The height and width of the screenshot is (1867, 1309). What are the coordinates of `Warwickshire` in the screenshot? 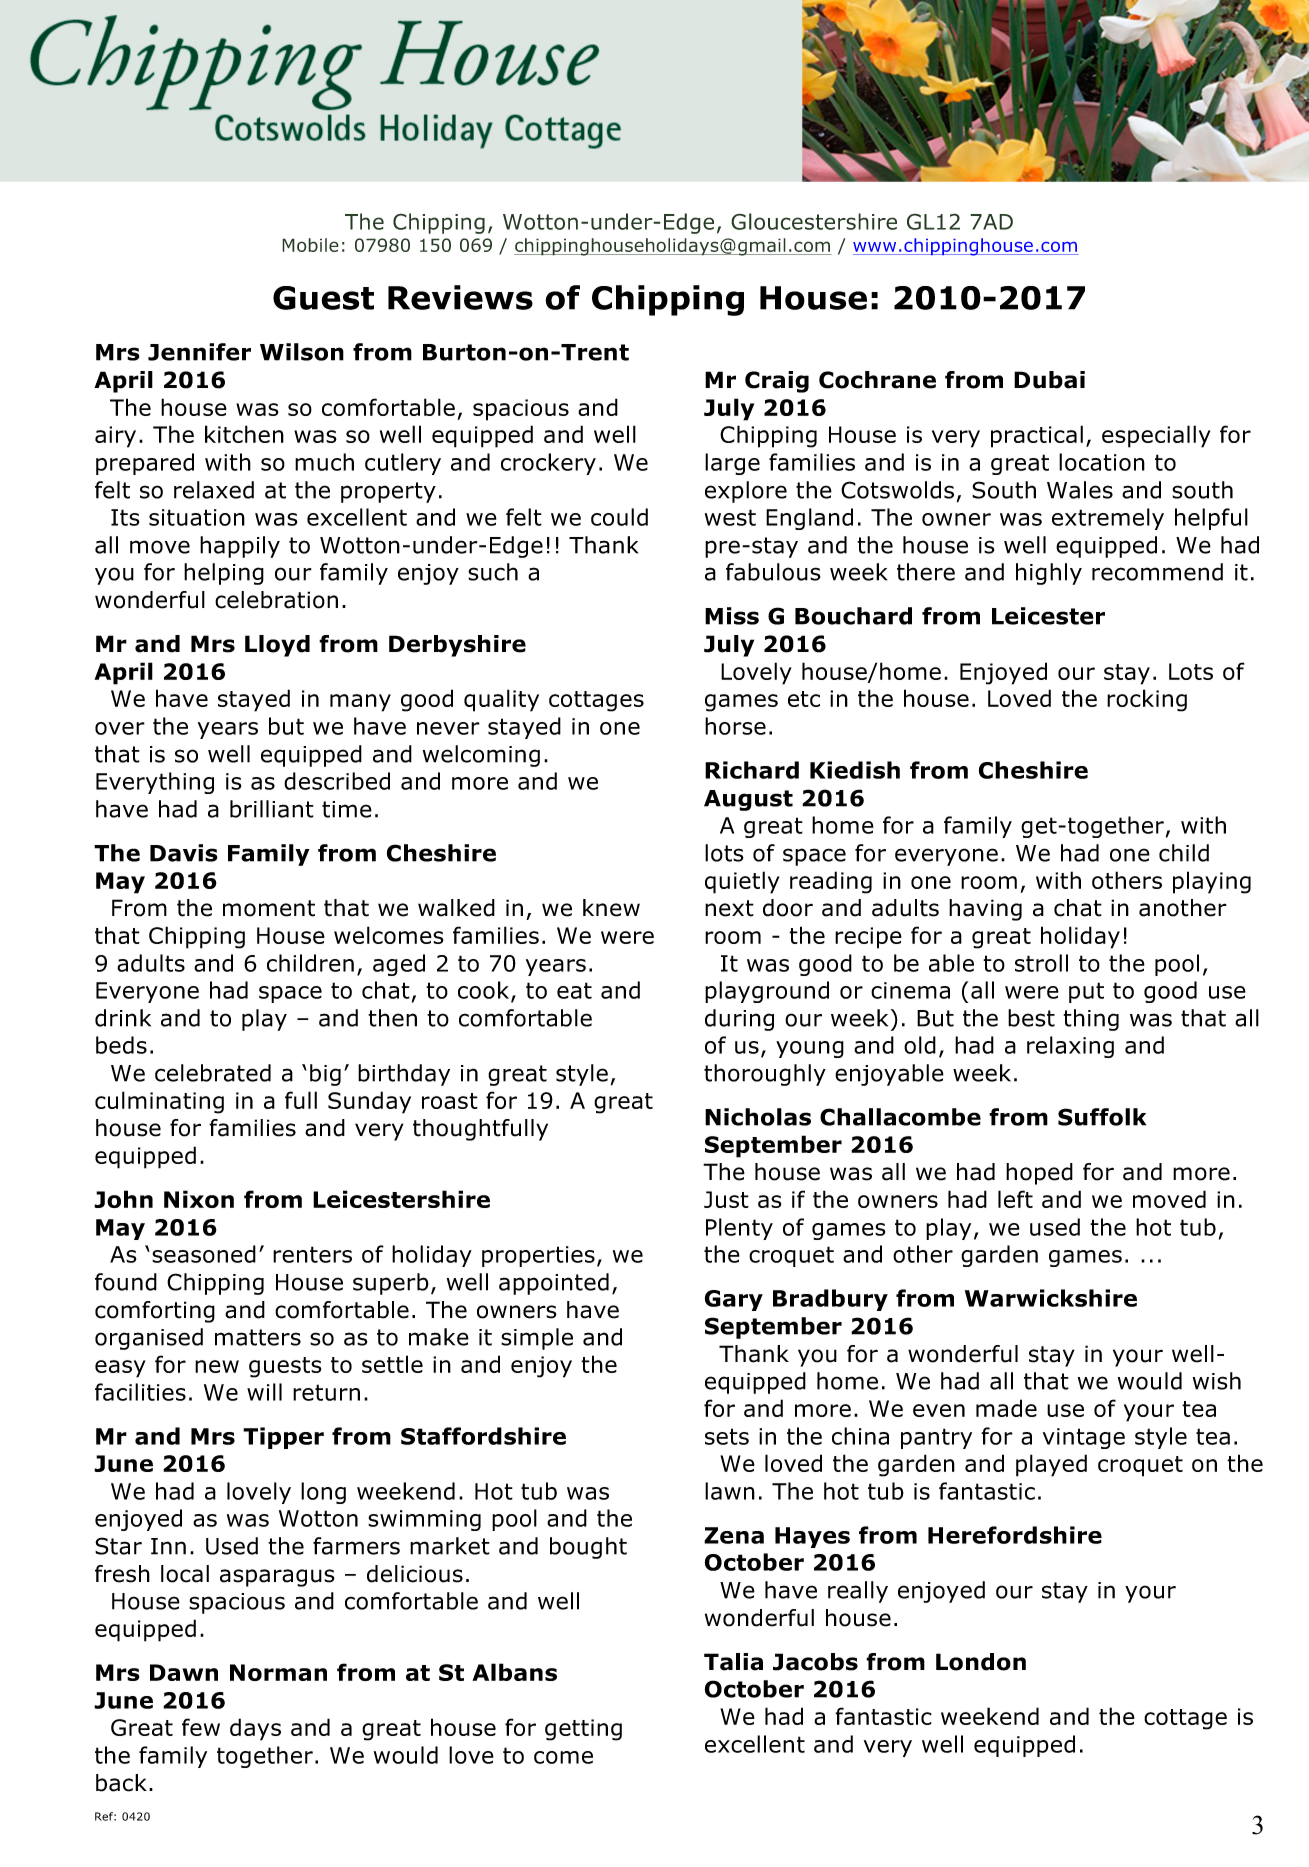 It's located at (1051, 1298).
